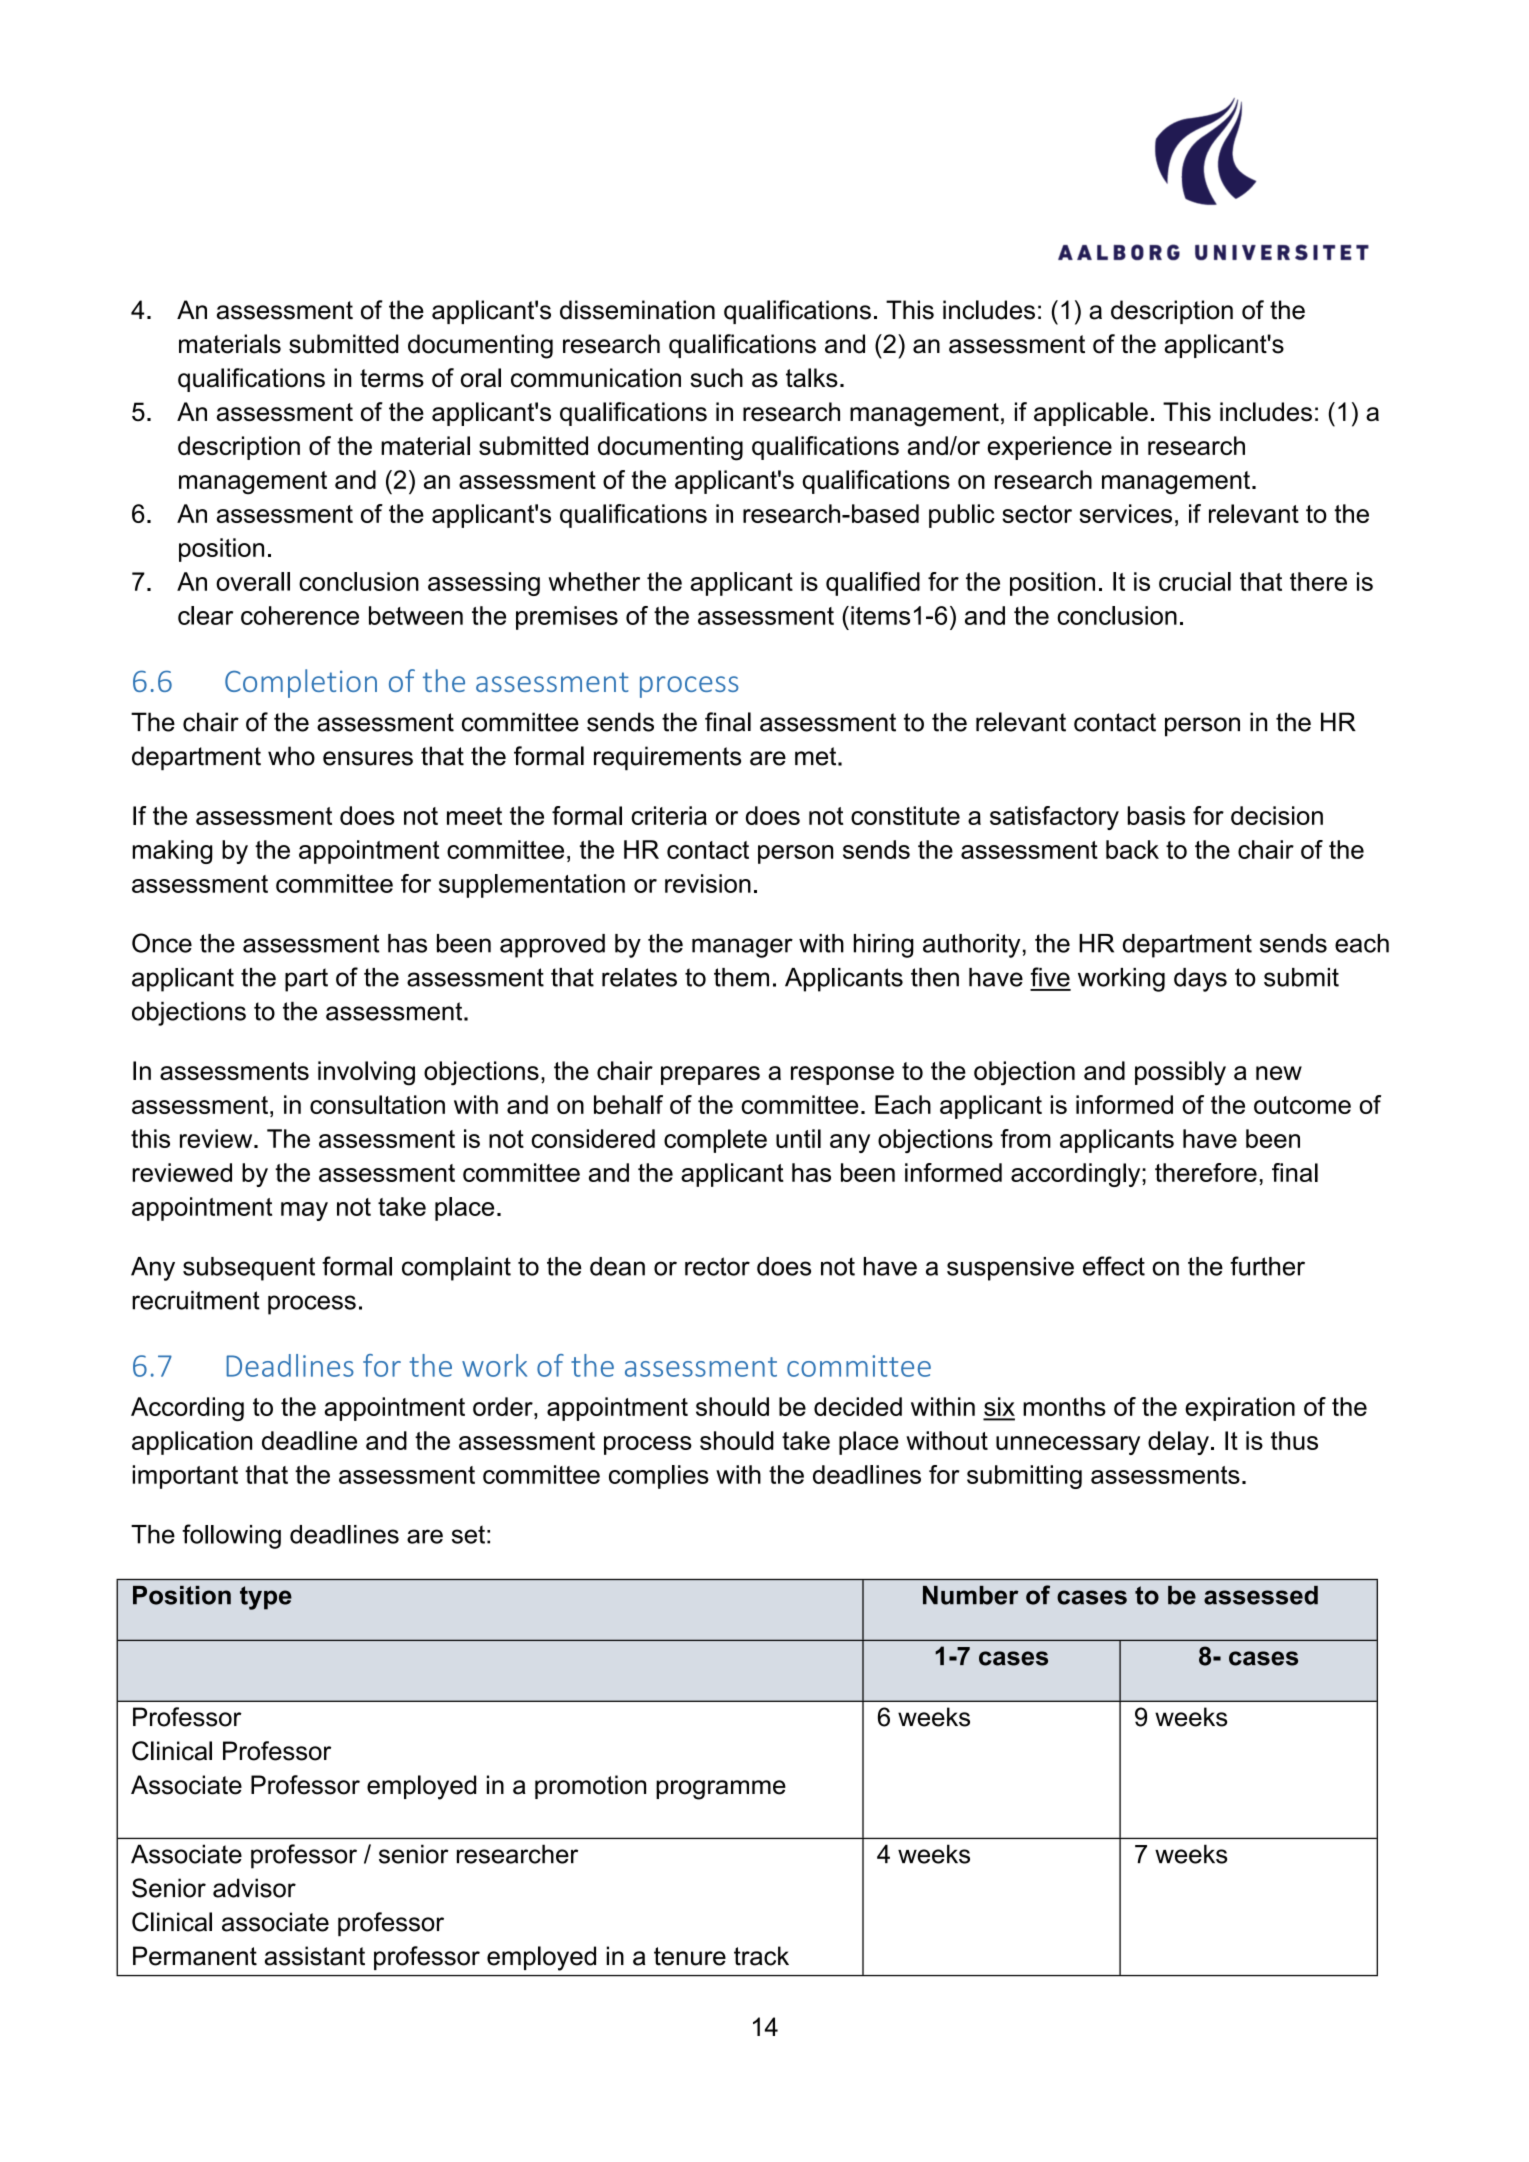 The width and height of the document is (1529, 2162). What do you see at coordinates (377, 1104) in the document?
I see `consultation` at bounding box center [377, 1104].
